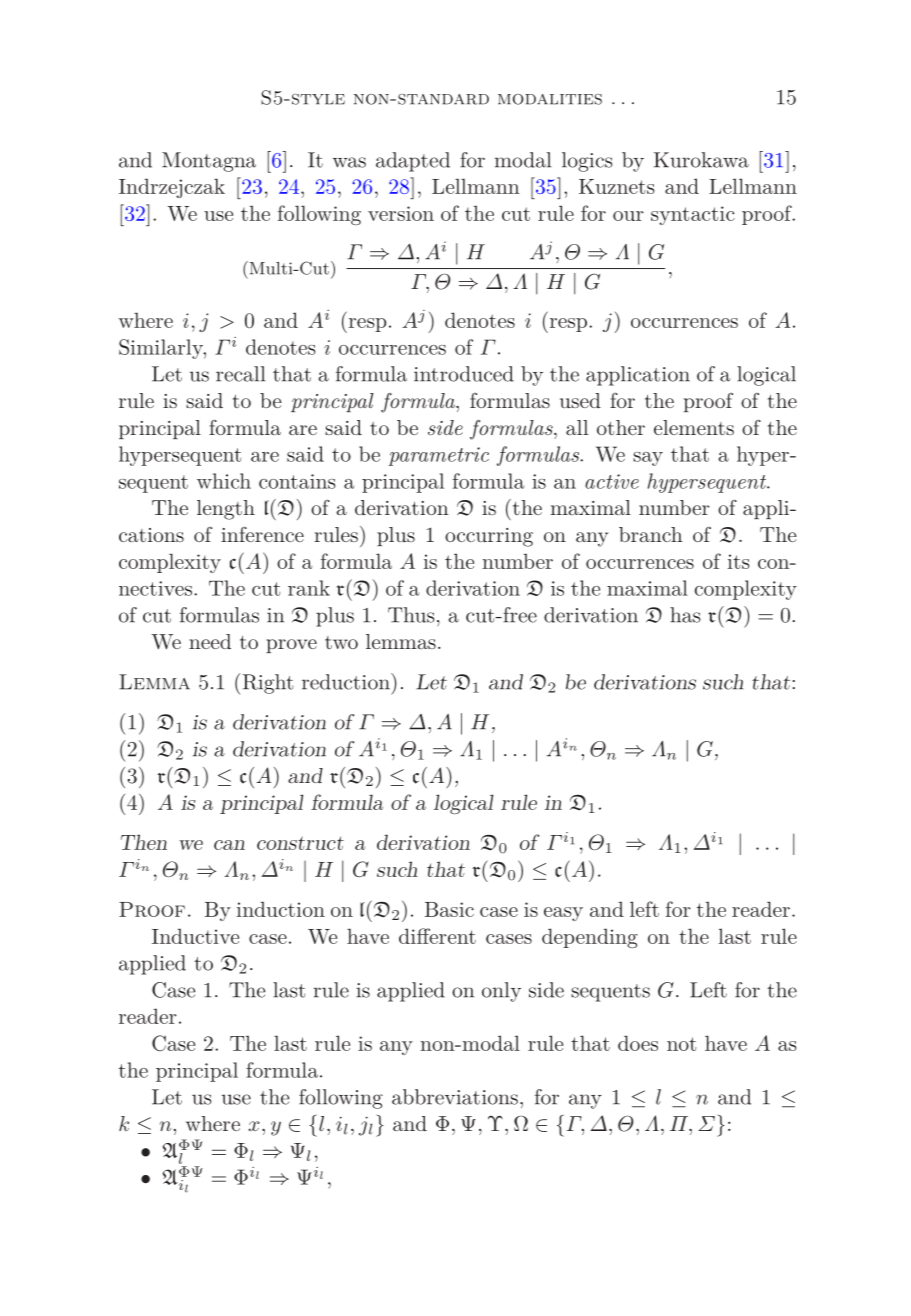 The width and height of the image is (911, 1316). Describe the element at coordinates (685, 615) in the image. I see `has` at that location.
